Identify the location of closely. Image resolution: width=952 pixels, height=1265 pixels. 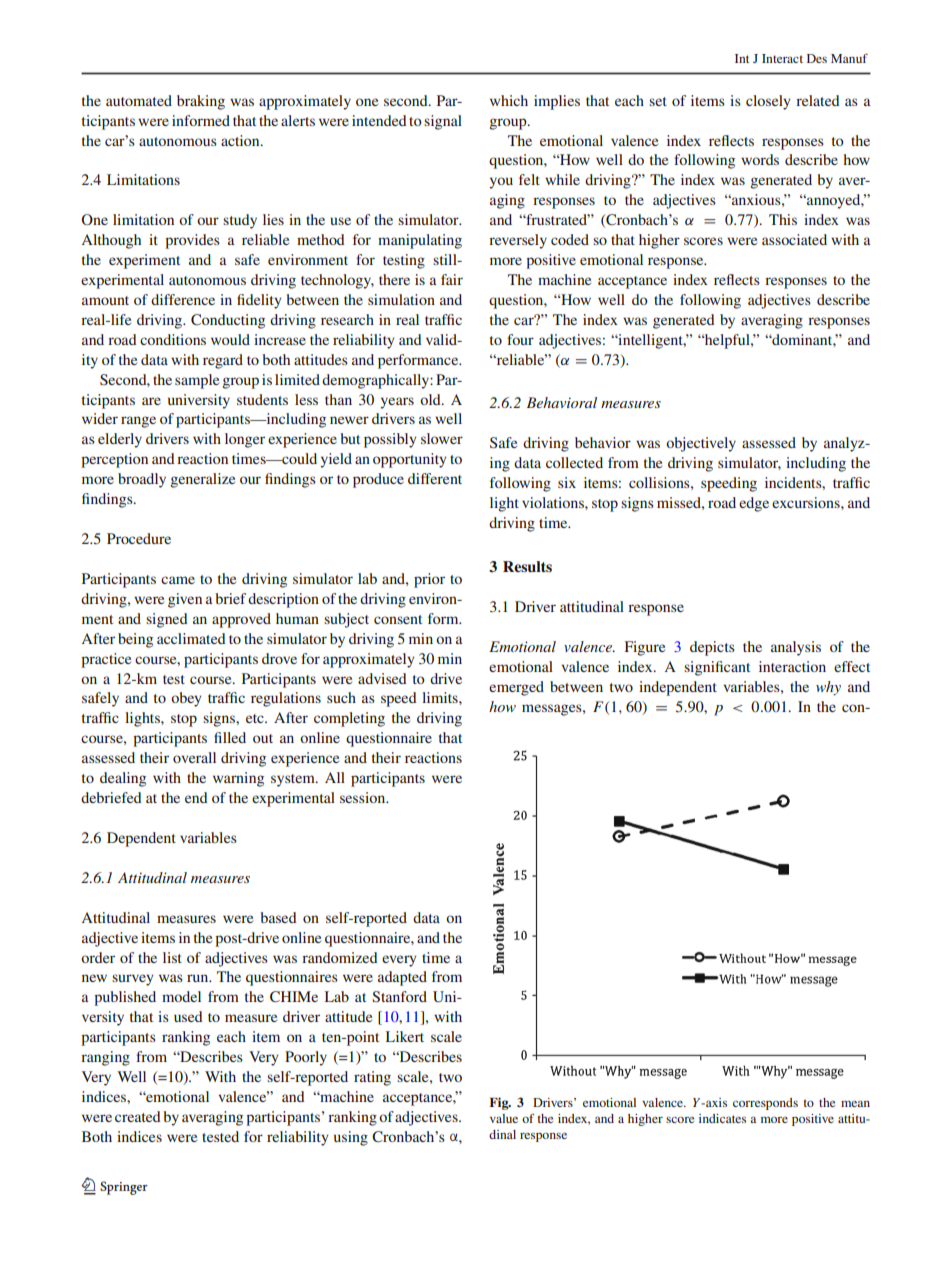
(768, 102).
